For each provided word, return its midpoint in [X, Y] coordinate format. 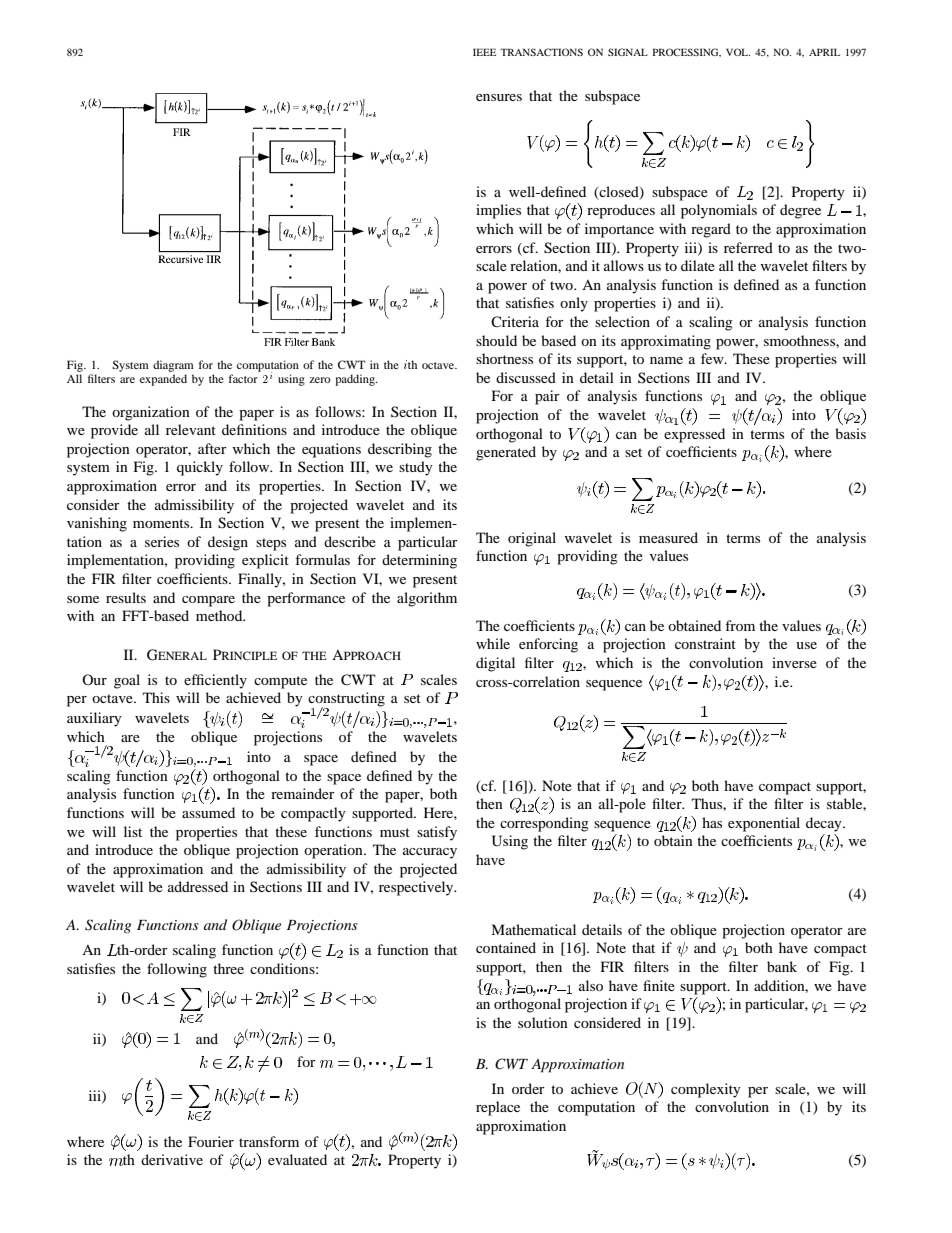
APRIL [824, 52]
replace [498, 1108]
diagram [173, 367]
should [496, 340]
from [740, 625]
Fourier [211, 1141]
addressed [198, 886]
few [713, 358]
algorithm [427, 599]
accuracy [430, 853]
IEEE [484, 52]
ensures [499, 97]
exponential [764, 824]
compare [208, 601]
